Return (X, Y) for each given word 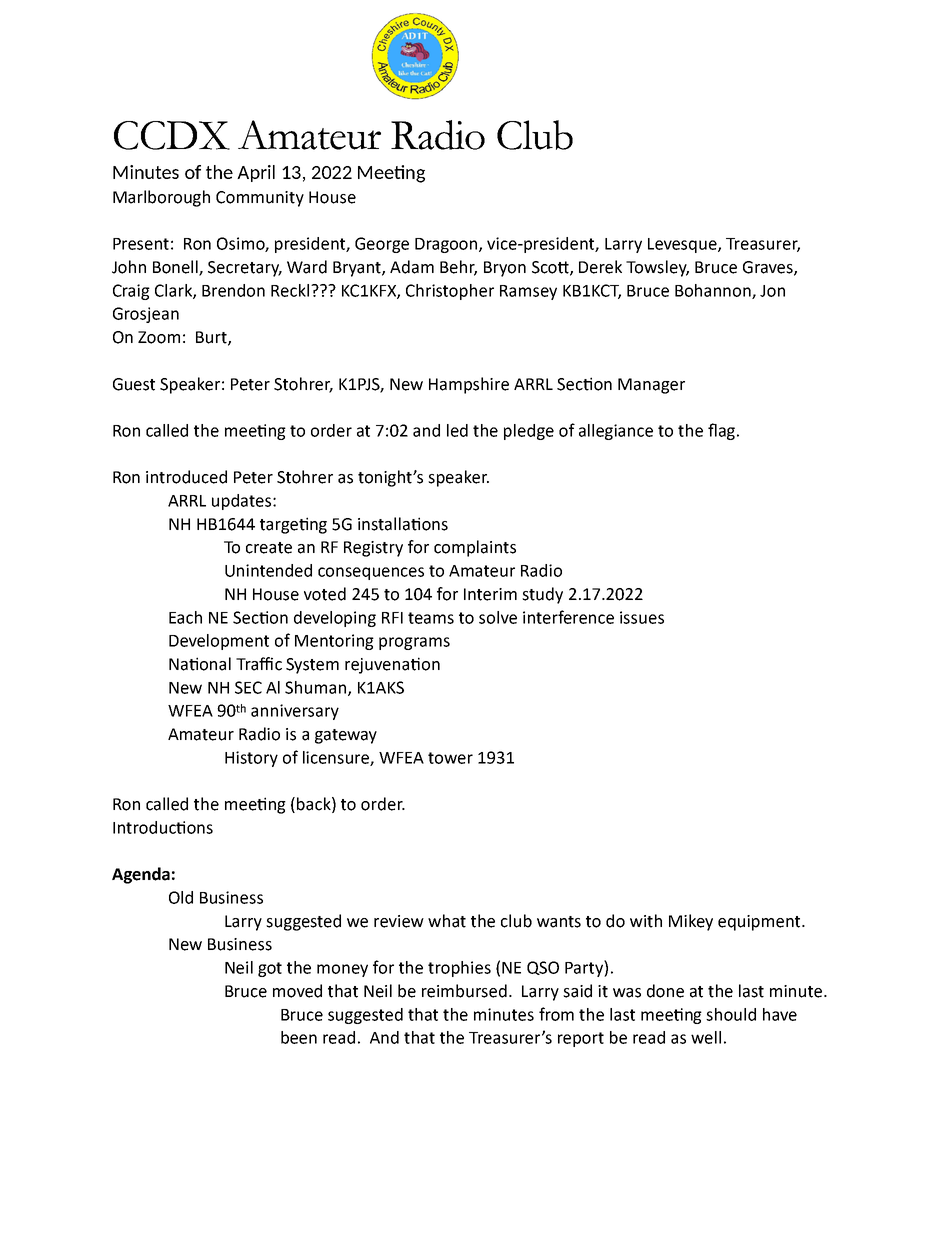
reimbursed (464, 991)
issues (642, 617)
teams (431, 618)
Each (185, 617)
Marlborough (161, 198)
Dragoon (447, 245)
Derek (600, 267)
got (270, 969)
